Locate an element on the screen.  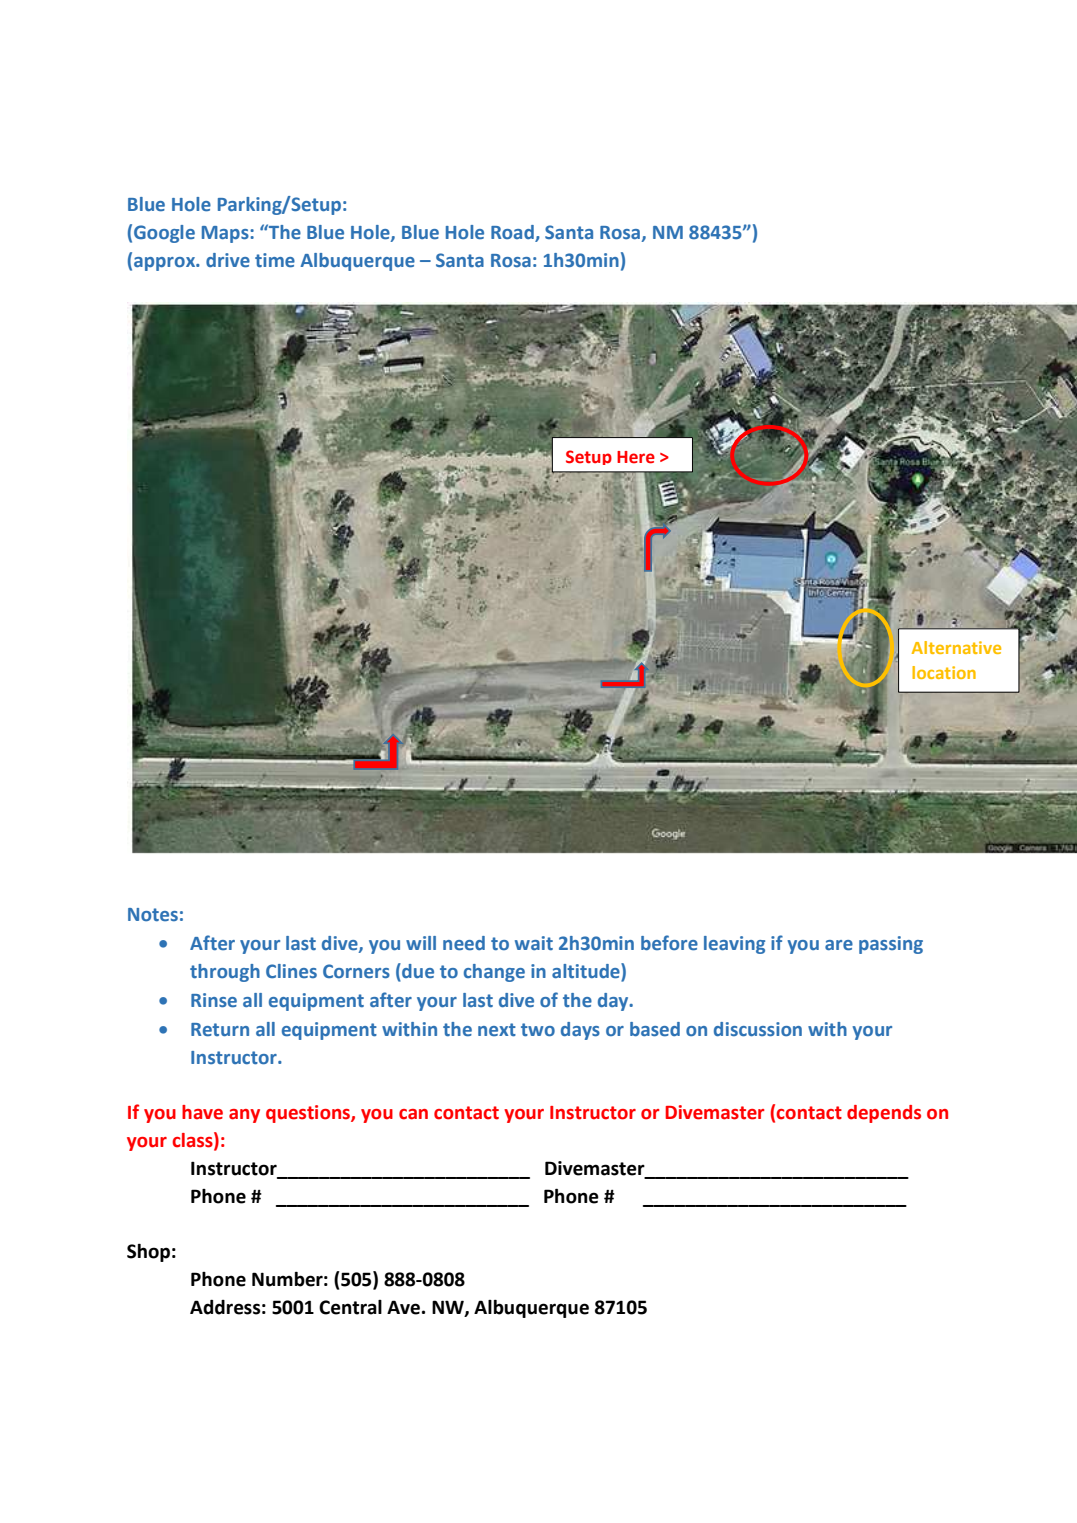
wait is located at coordinates (534, 943).
